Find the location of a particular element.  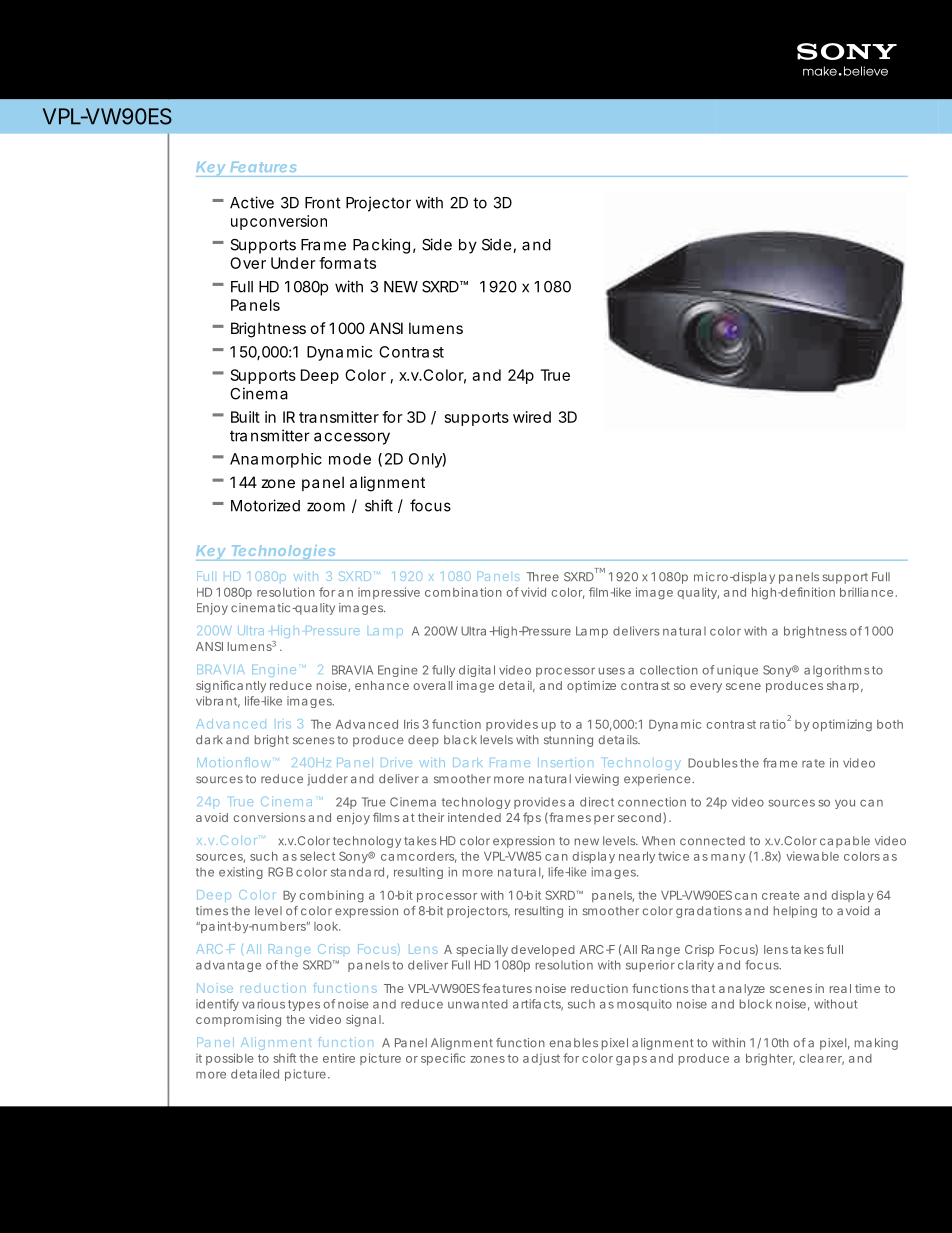

fps is located at coordinates (532, 818).
